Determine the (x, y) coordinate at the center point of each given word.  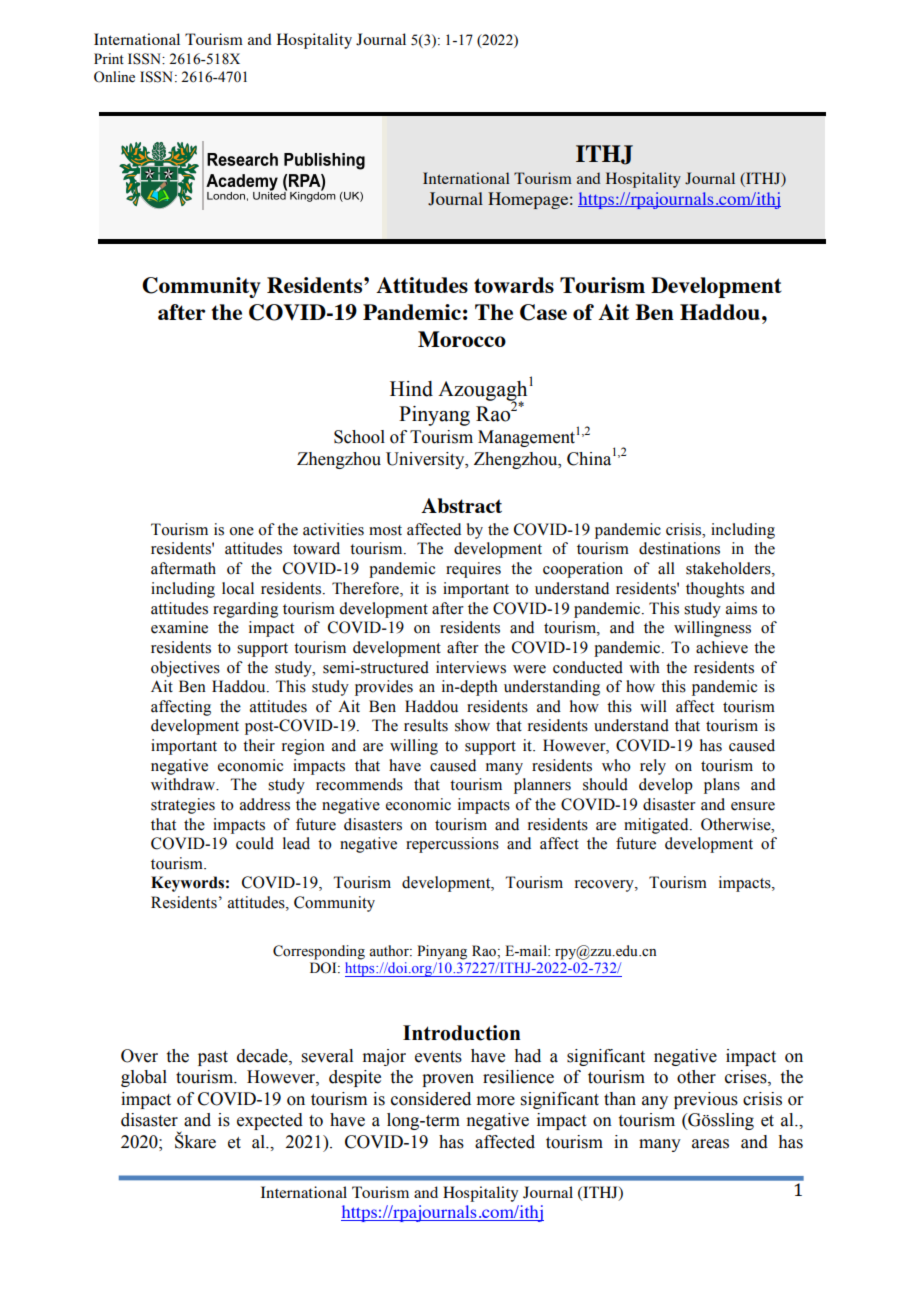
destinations (679, 548)
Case (543, 312)
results (426, 725)
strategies (183, 806)
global (144, 1078)
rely (653, 767)
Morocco (462, 339)
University (426, 460)
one (241, 531)
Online (114, 77)
